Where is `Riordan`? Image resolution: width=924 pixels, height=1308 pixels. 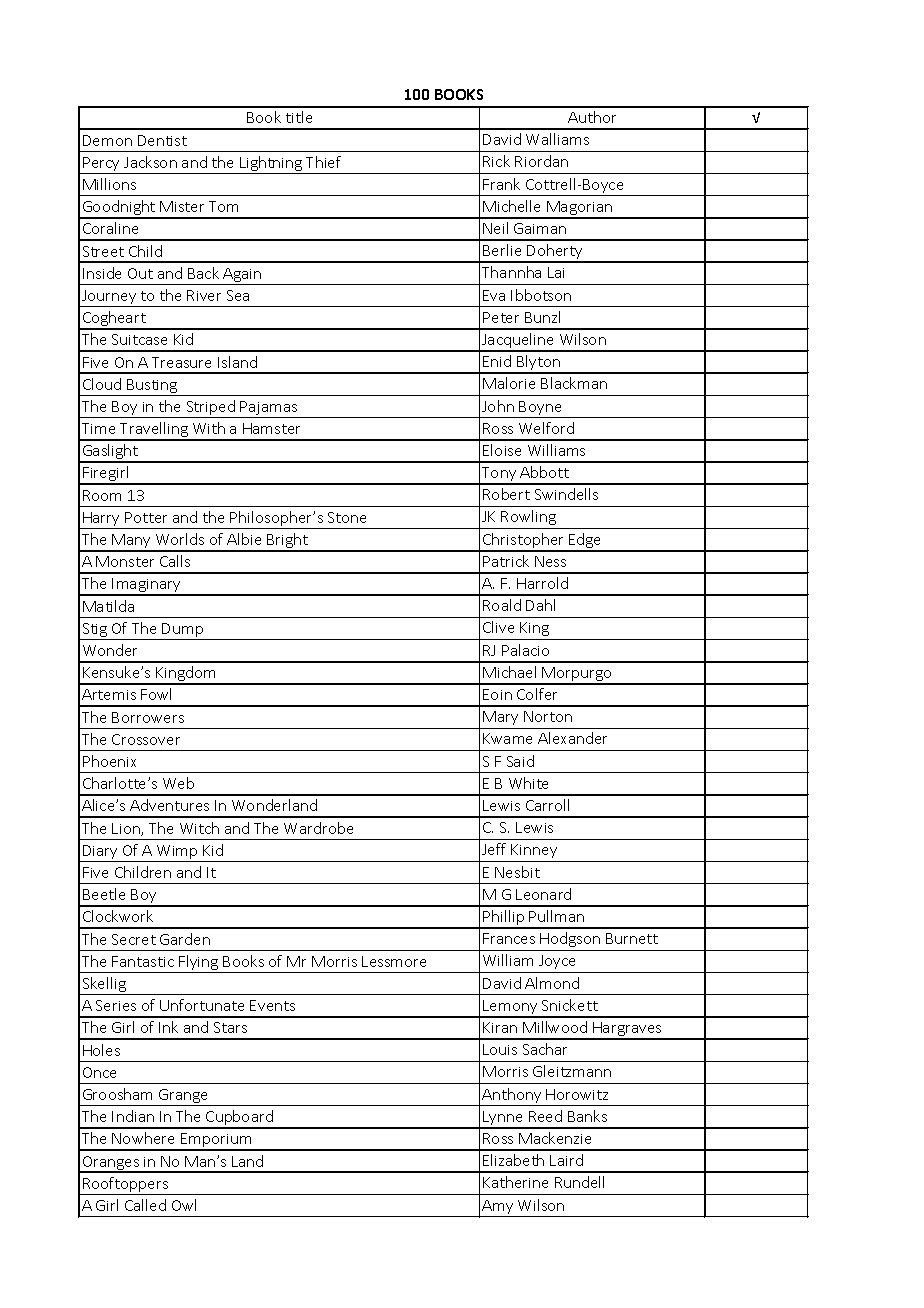
Riordan is located at coordinates (541, 161).
